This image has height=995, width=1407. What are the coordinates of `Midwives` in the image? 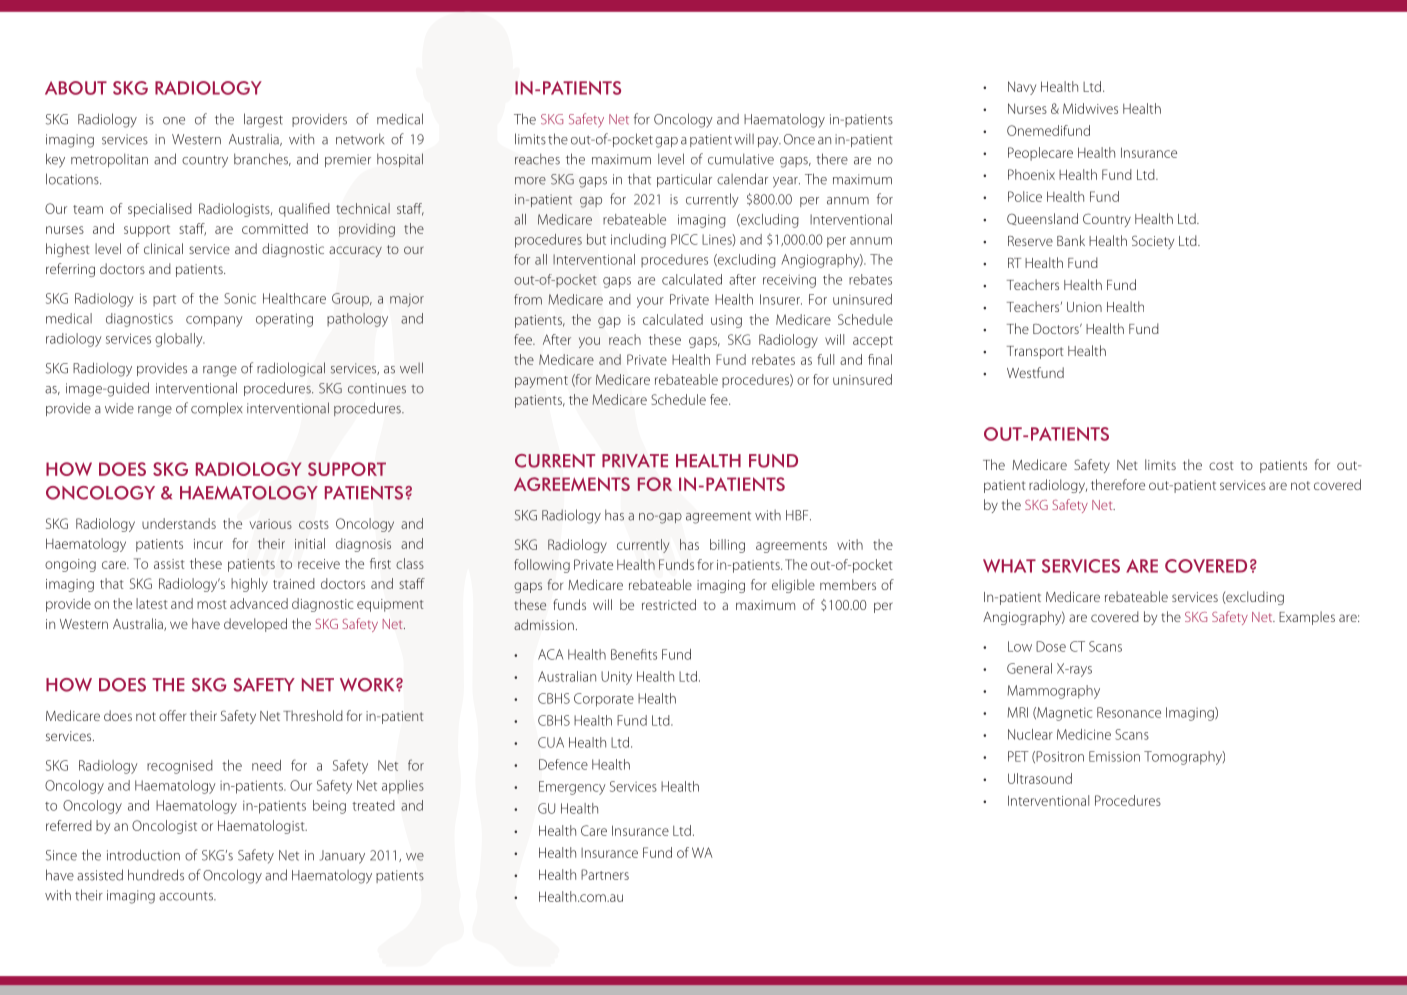 It's located at (1090, 108).
